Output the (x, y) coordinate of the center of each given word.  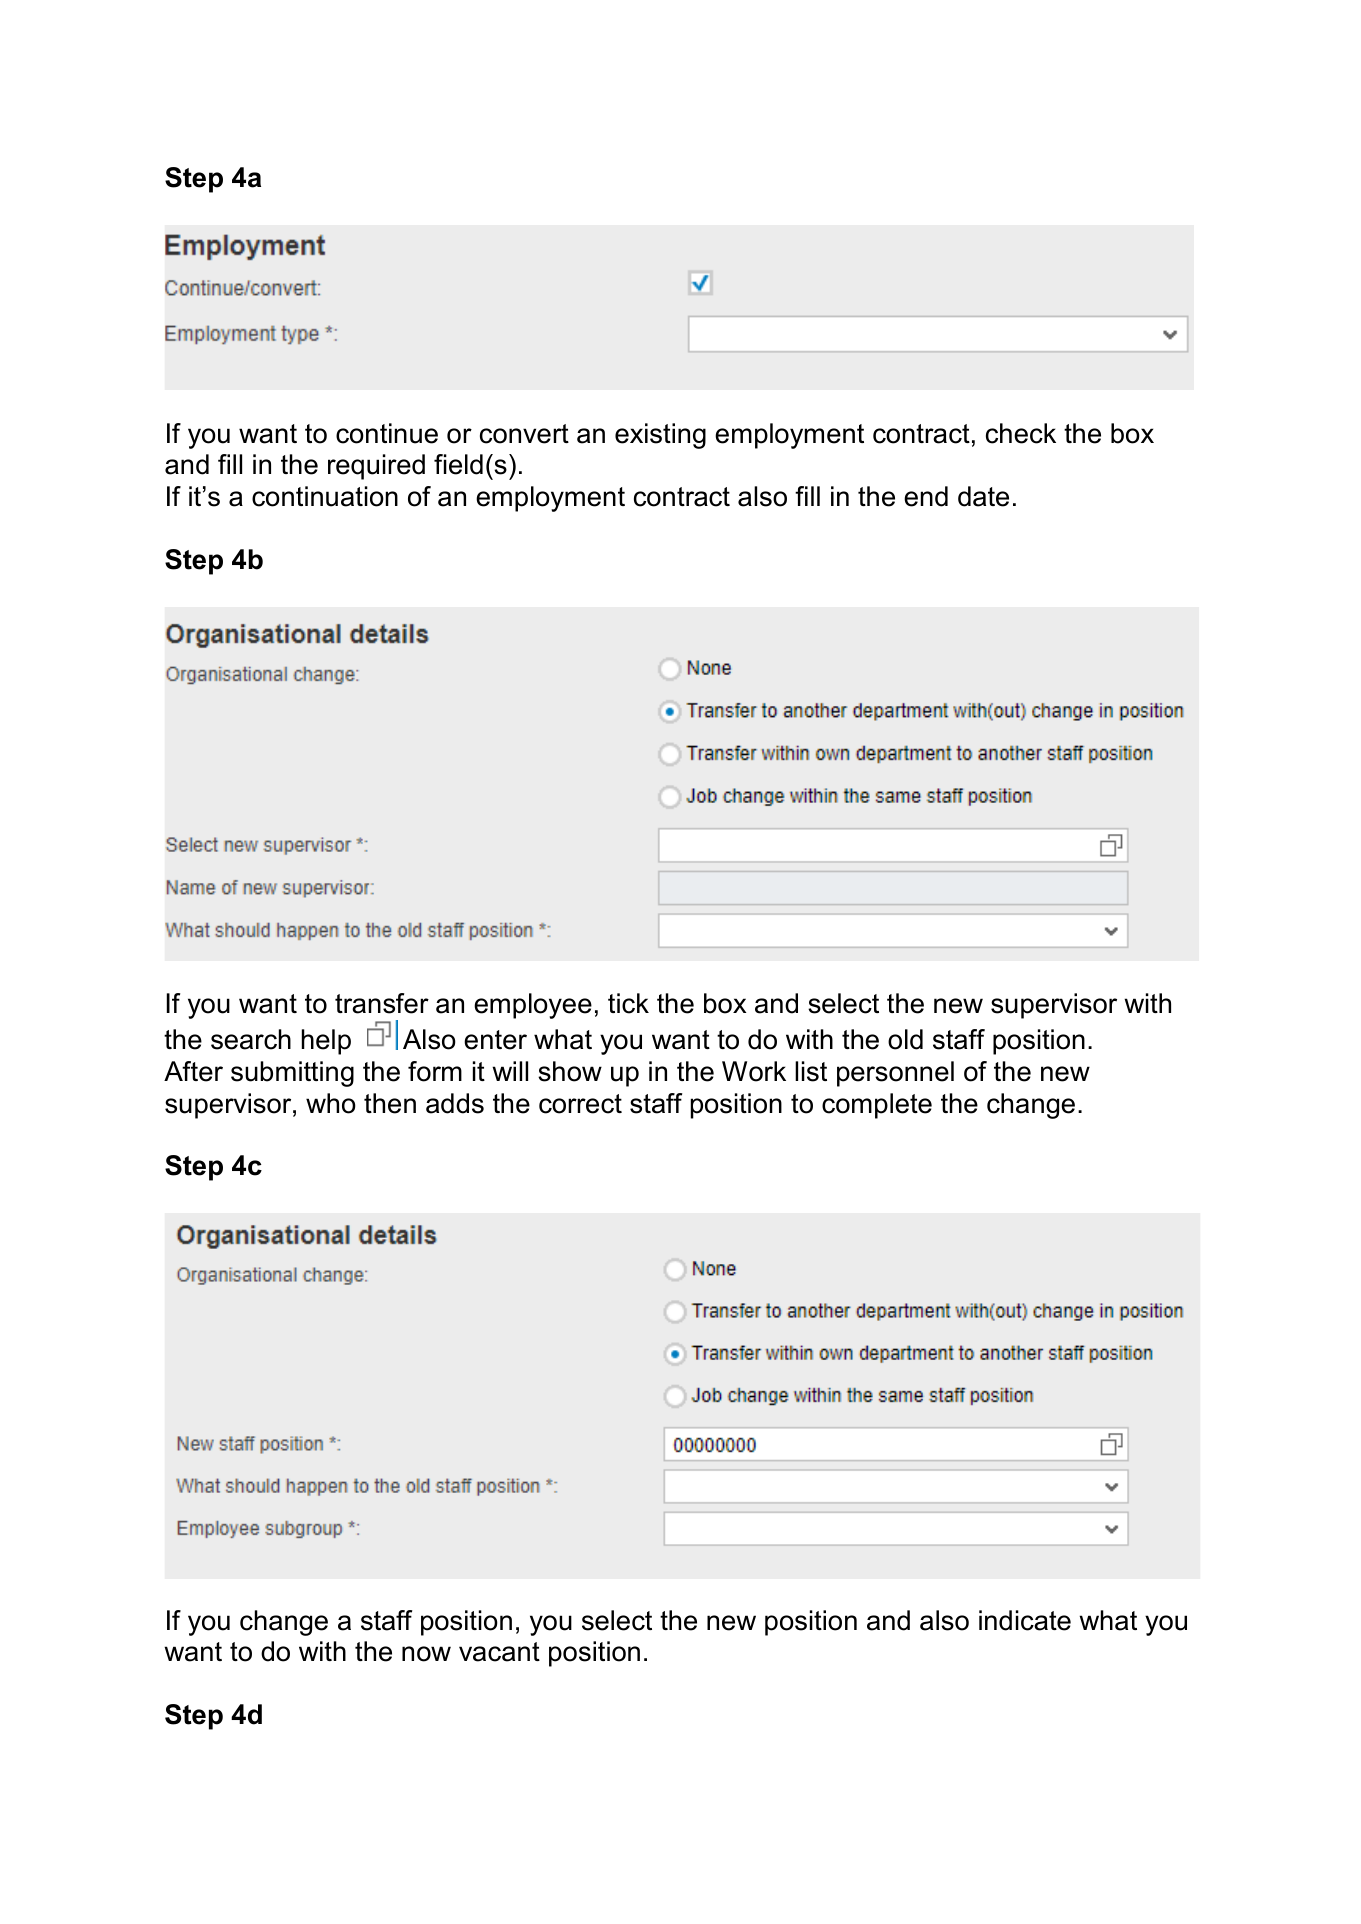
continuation (325, 496)
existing (660, 436)
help (326, 1042)
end (926, 496)
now (426, 1654)
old (905, 1039)
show (570, 1071)
